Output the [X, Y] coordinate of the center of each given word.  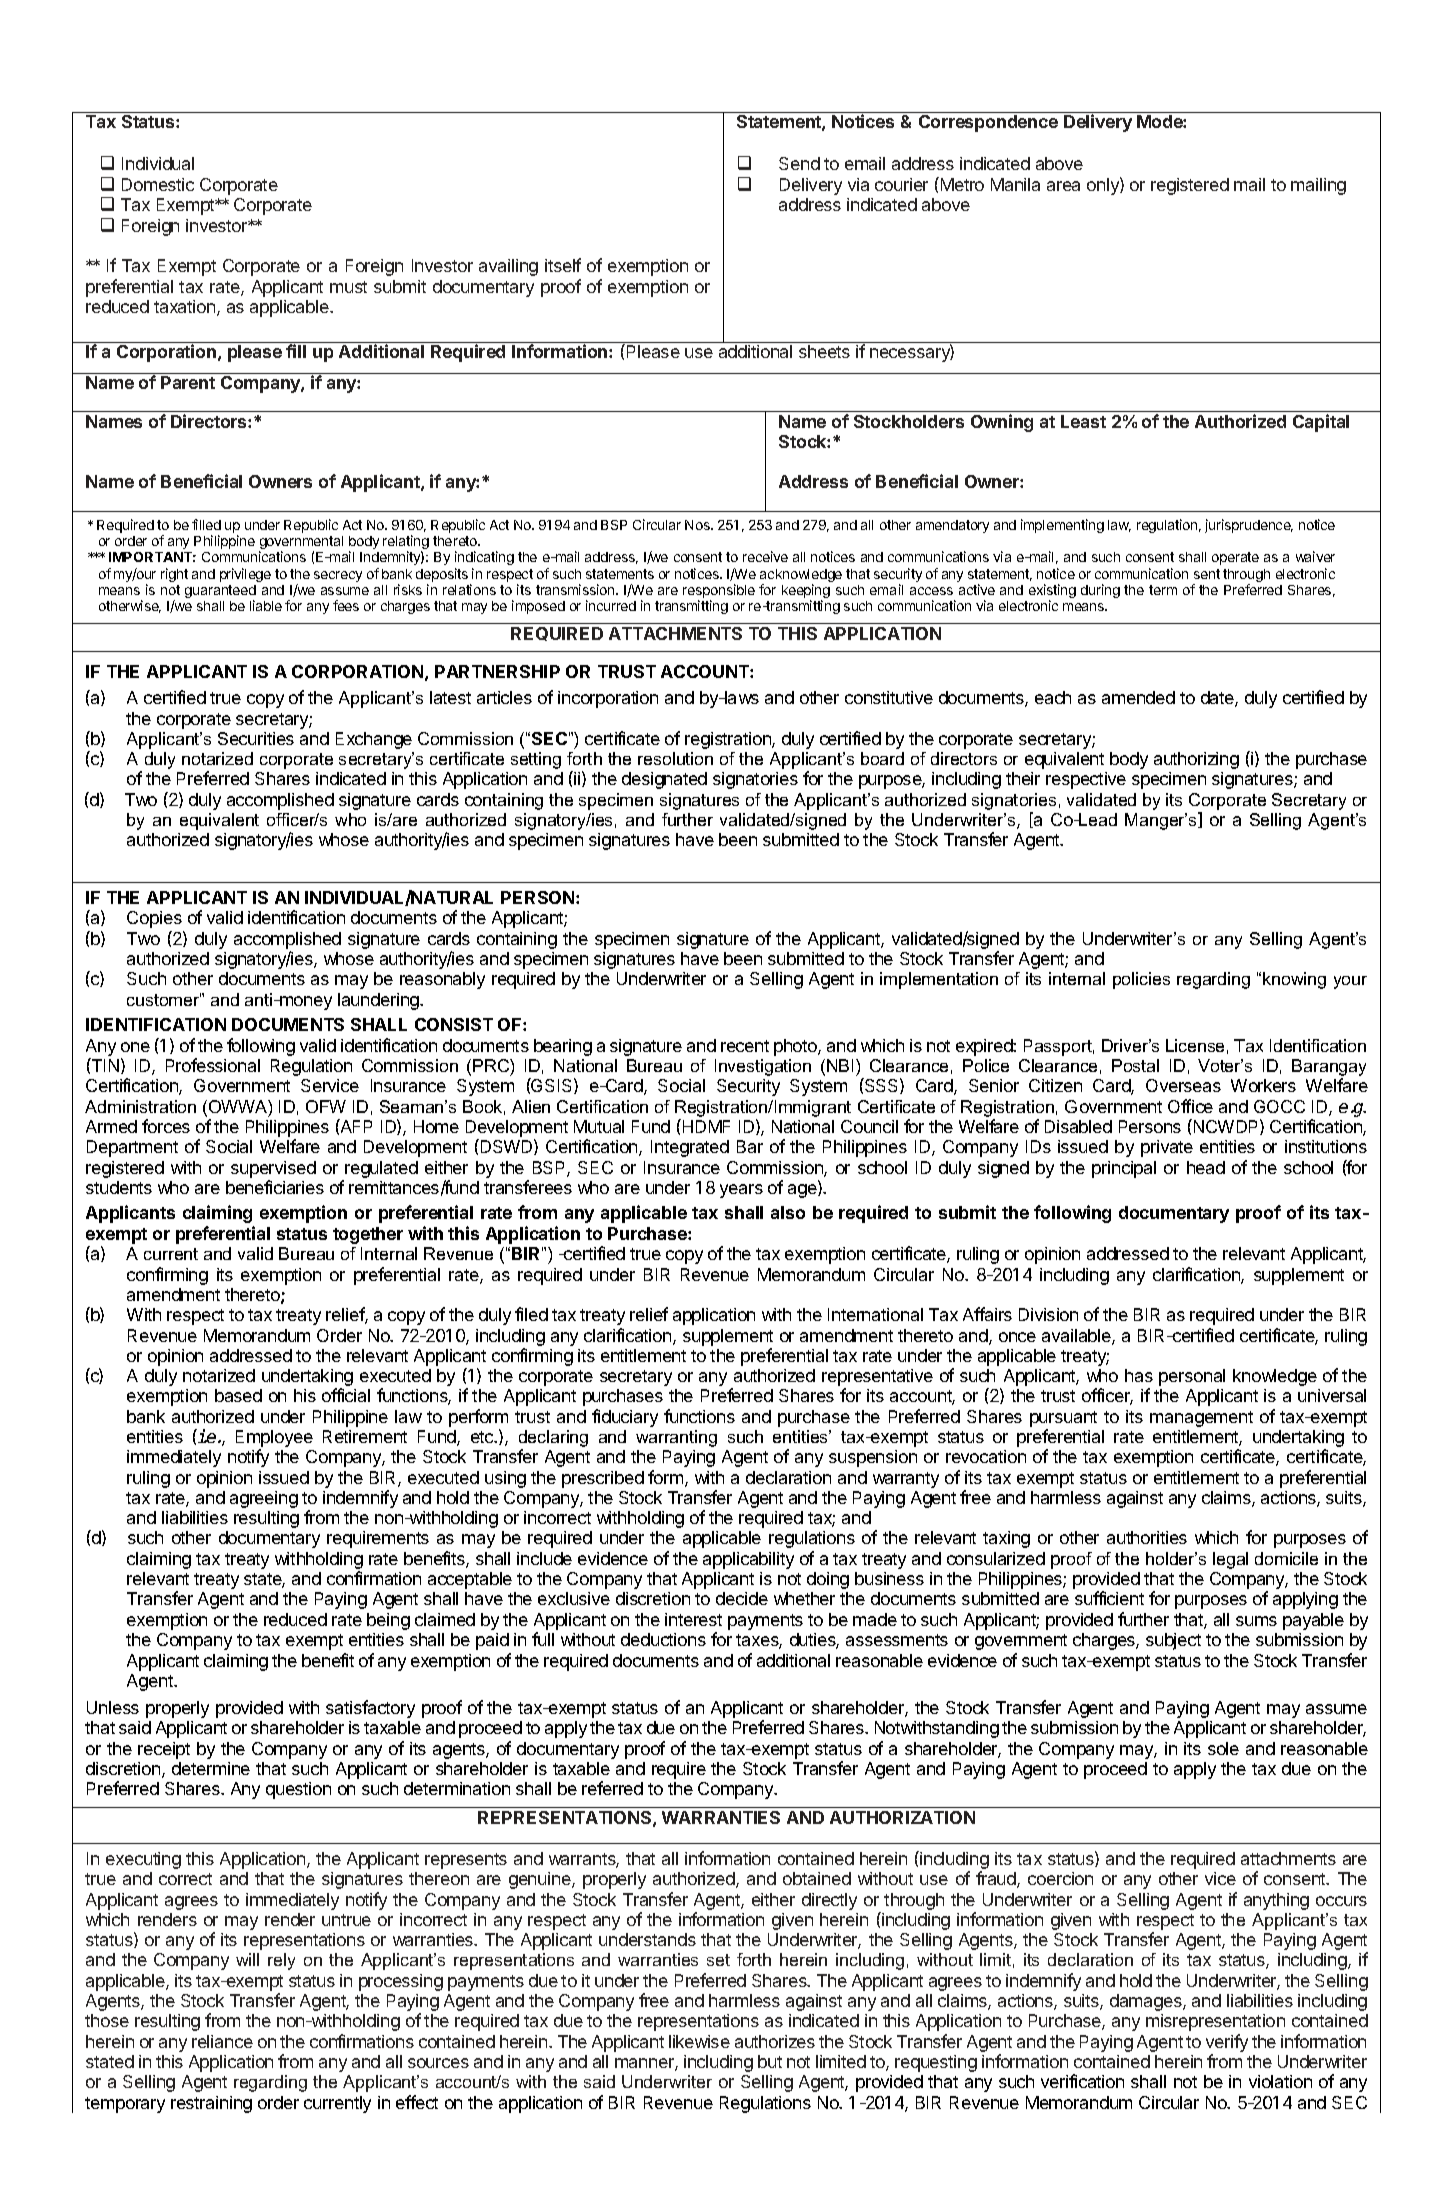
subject [1173, 1641]
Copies [154, 919]
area [1063, 186]
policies [1141, 980]
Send [799, 163]
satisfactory [370, 1709]
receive [765, 556]
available [1077, 1337]
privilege [245, 575]
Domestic [158, 184]
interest [693, 1619]
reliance [222, 2041]
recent [745, 1046]
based [238, 1395]
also [788, 1212]
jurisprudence [1249, 526]
